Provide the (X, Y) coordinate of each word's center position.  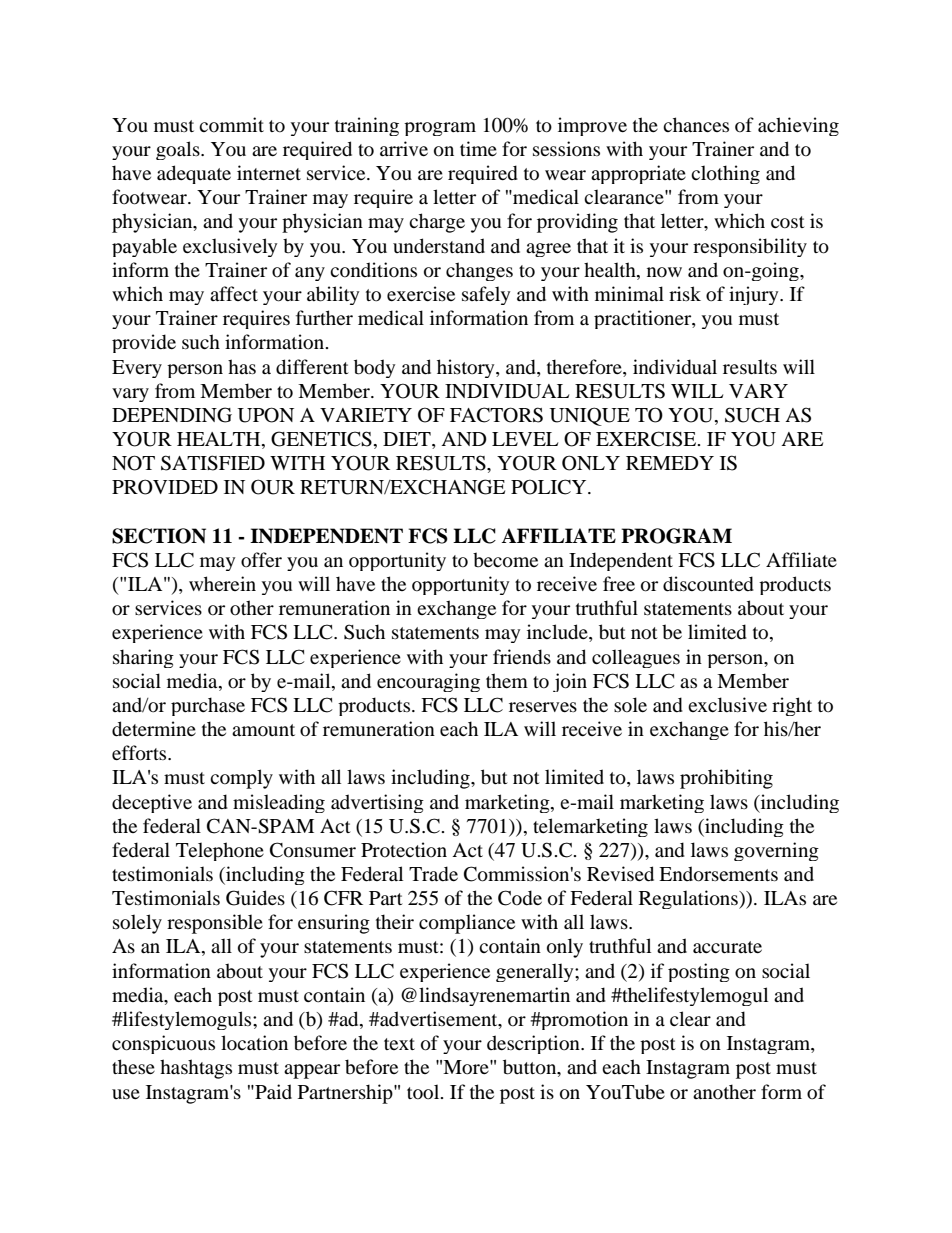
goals (179, 150)
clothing (725, 174)
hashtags (196, 1069)
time (478, 148)
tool (424, 1092)
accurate (727, 947)
